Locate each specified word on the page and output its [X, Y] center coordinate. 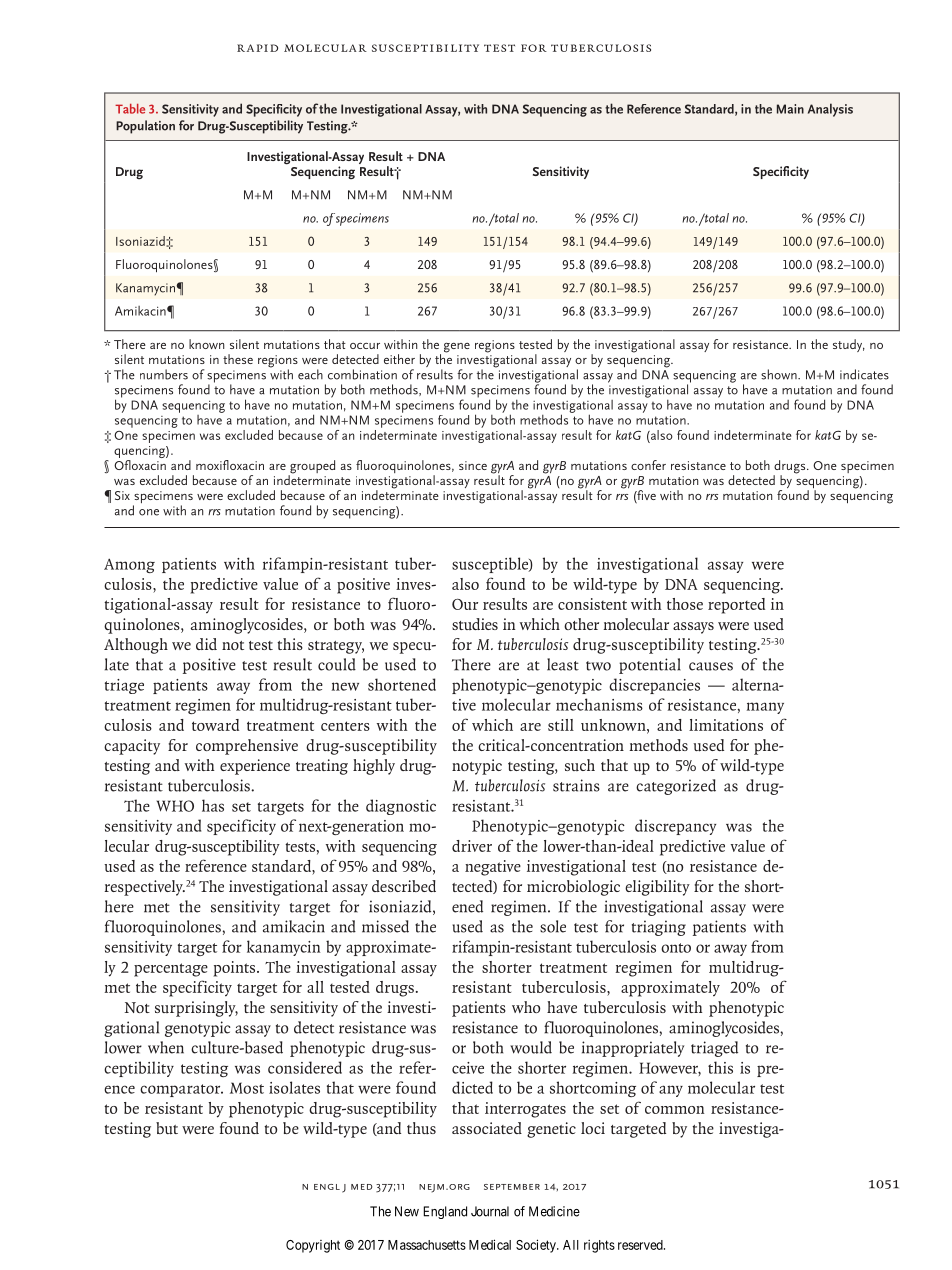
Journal [490, 1211]
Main [790, 109]
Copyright [313, 1246]
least [563, 664]
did [206, 644]
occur [365, 346]
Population [145, 127]
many [765, 708]
